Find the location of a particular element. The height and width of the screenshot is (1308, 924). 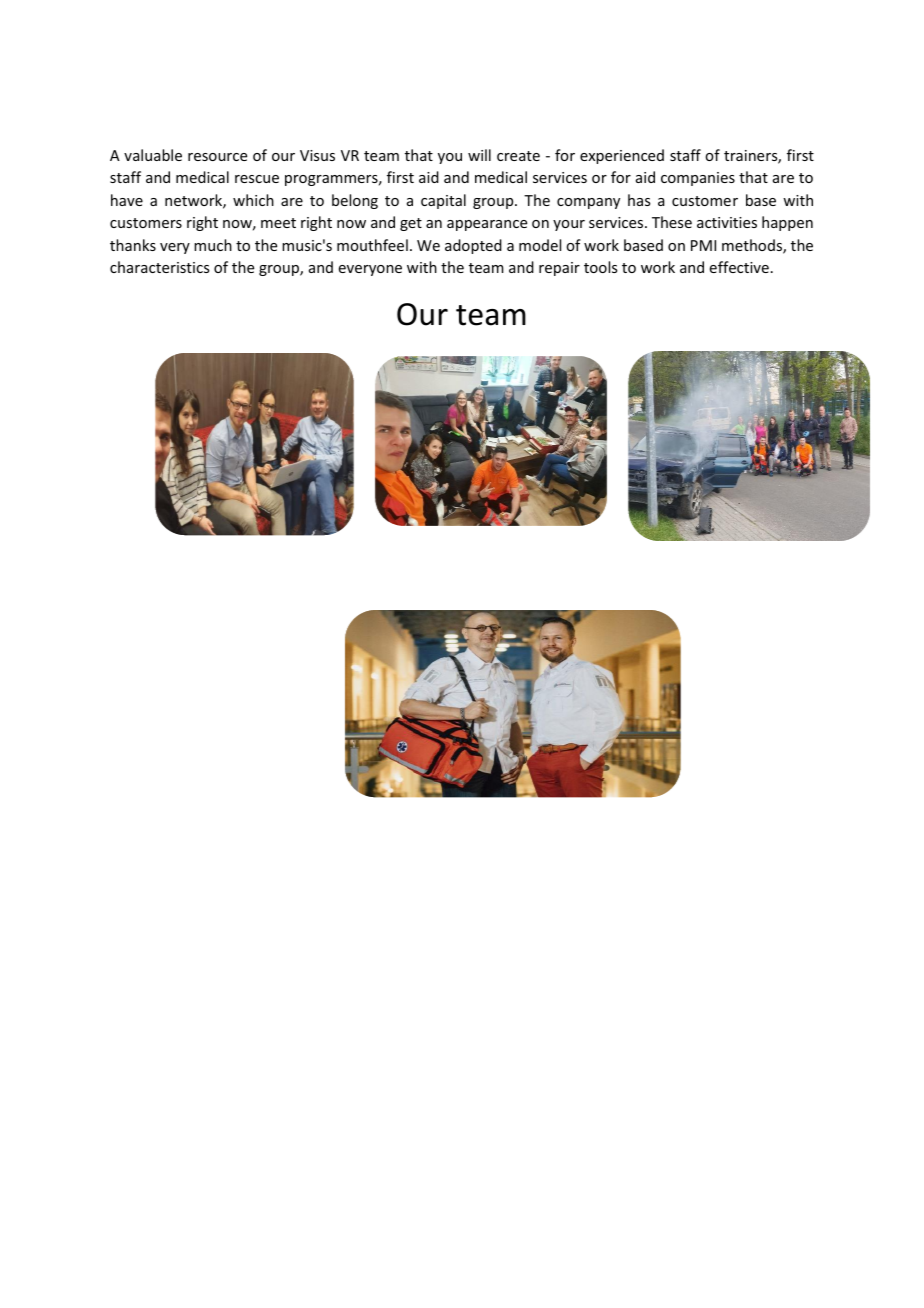

capital is located at coordinates (443, 201).
